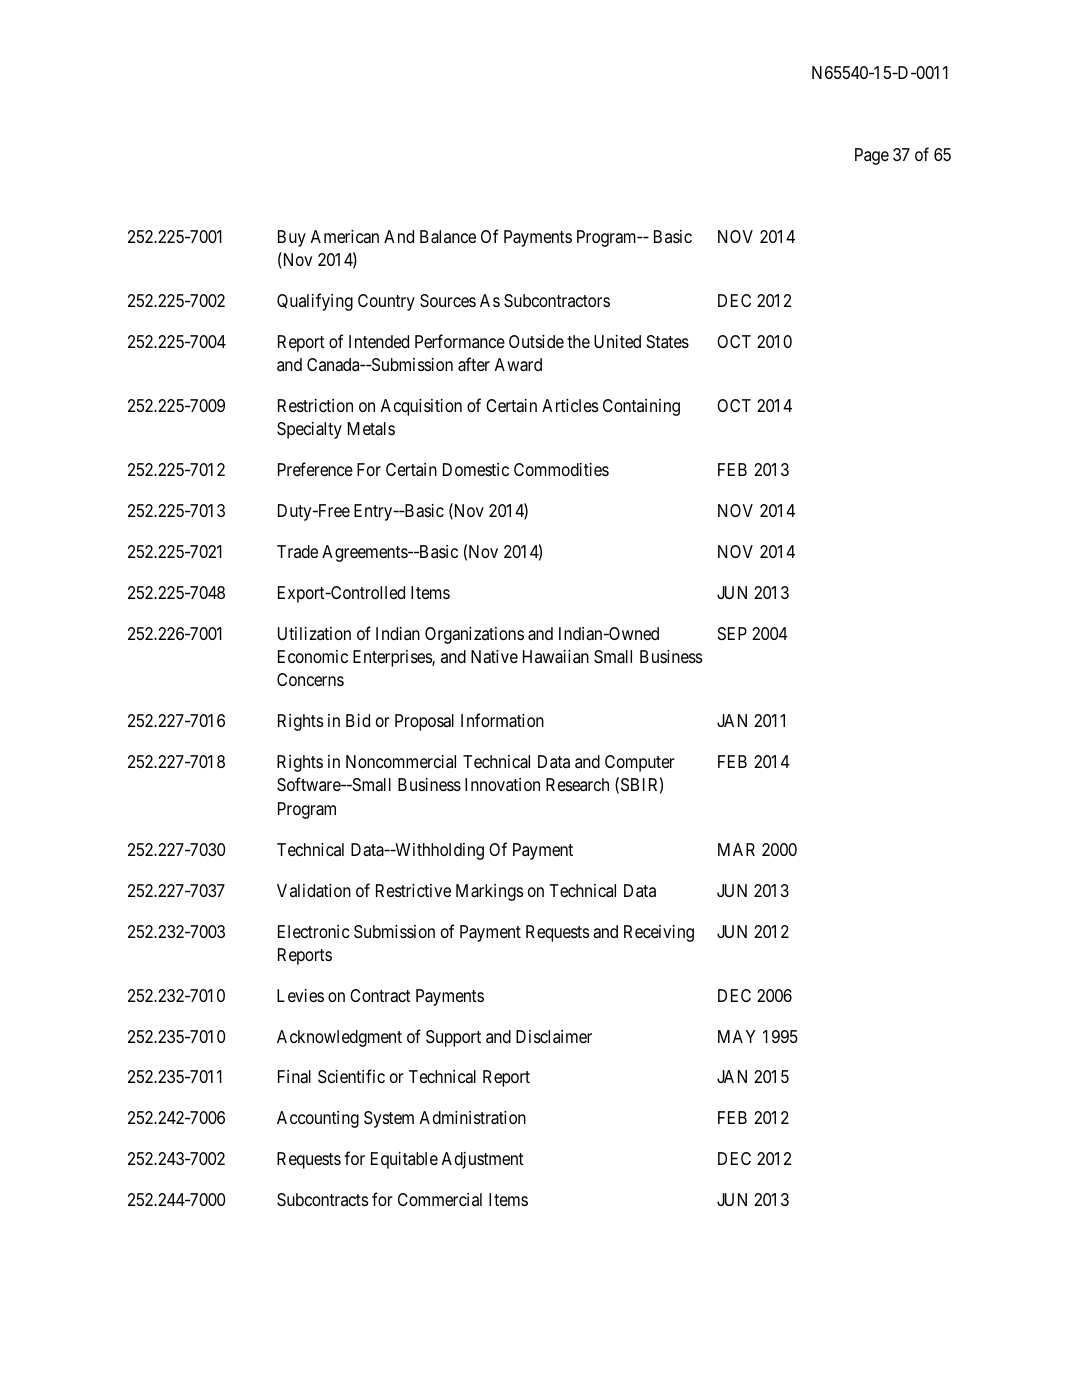 Image resolution: width=1078 pixels, height=1395 pixels. I want to click on Computer, so click(640, 763).
